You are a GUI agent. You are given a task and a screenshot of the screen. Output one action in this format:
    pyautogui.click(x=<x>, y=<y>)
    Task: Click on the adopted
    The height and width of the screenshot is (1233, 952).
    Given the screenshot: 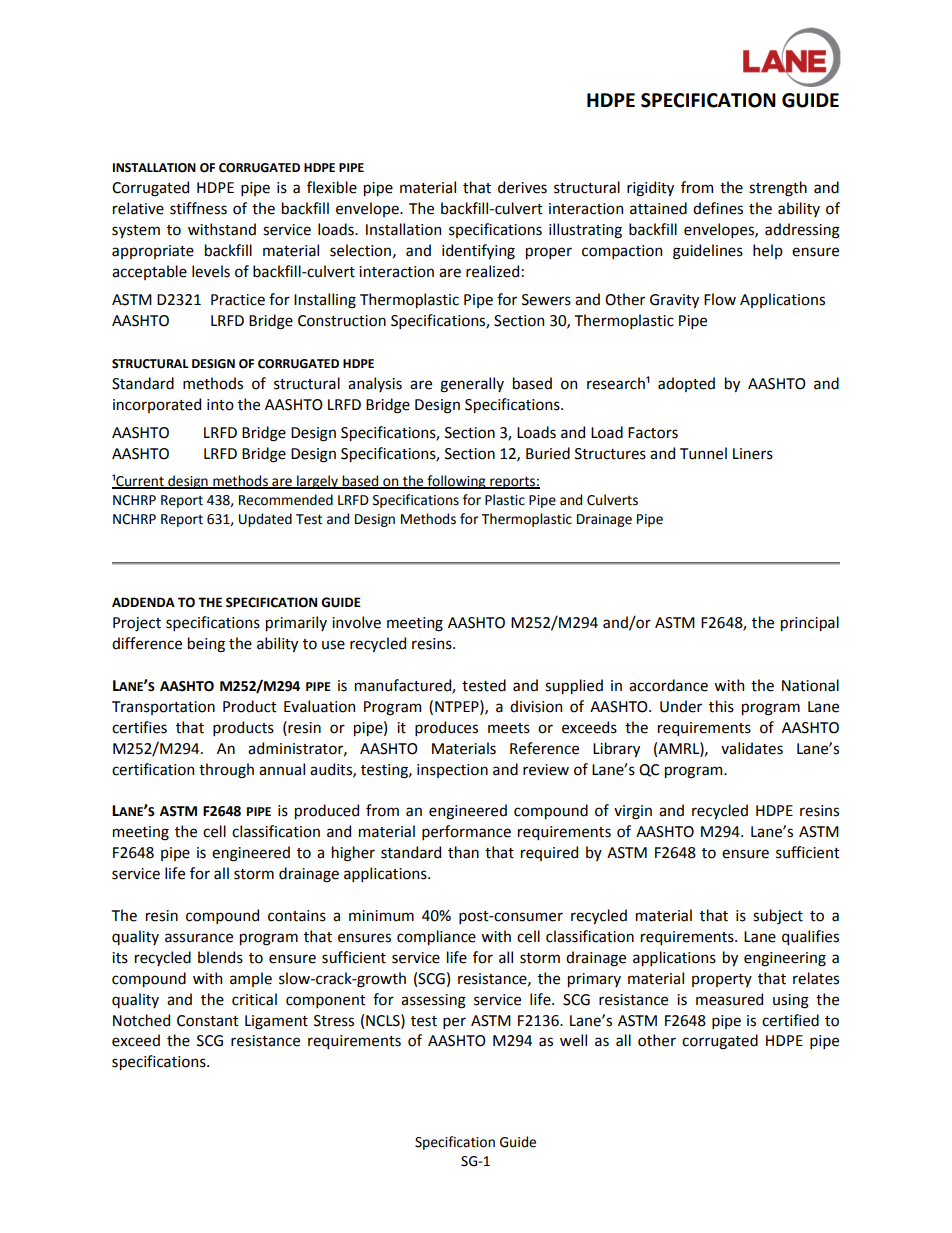 What is the action you would take?
    pyautogui.click(x=686, y=384)
